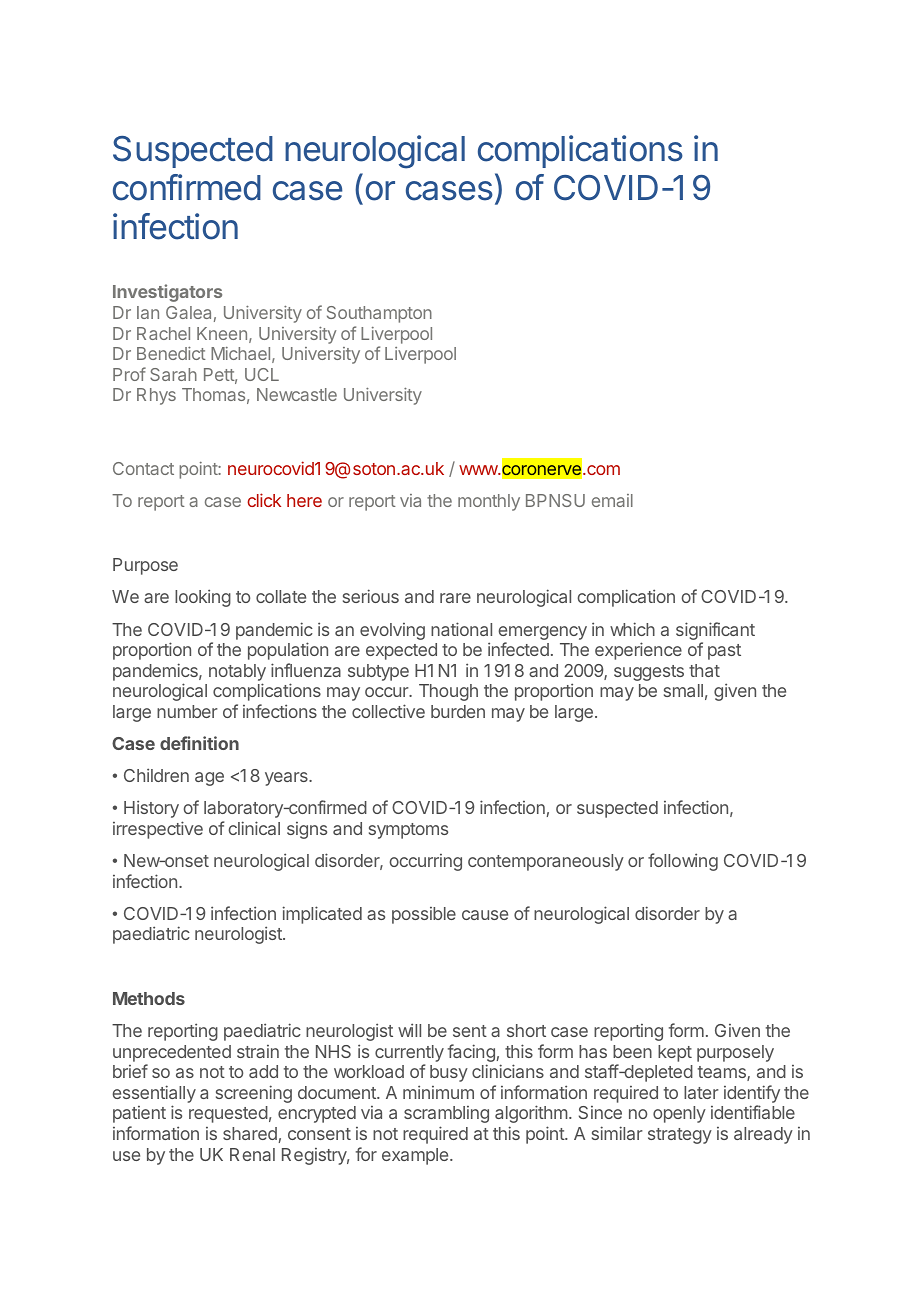  I want to click on click, so click(264, 500).
